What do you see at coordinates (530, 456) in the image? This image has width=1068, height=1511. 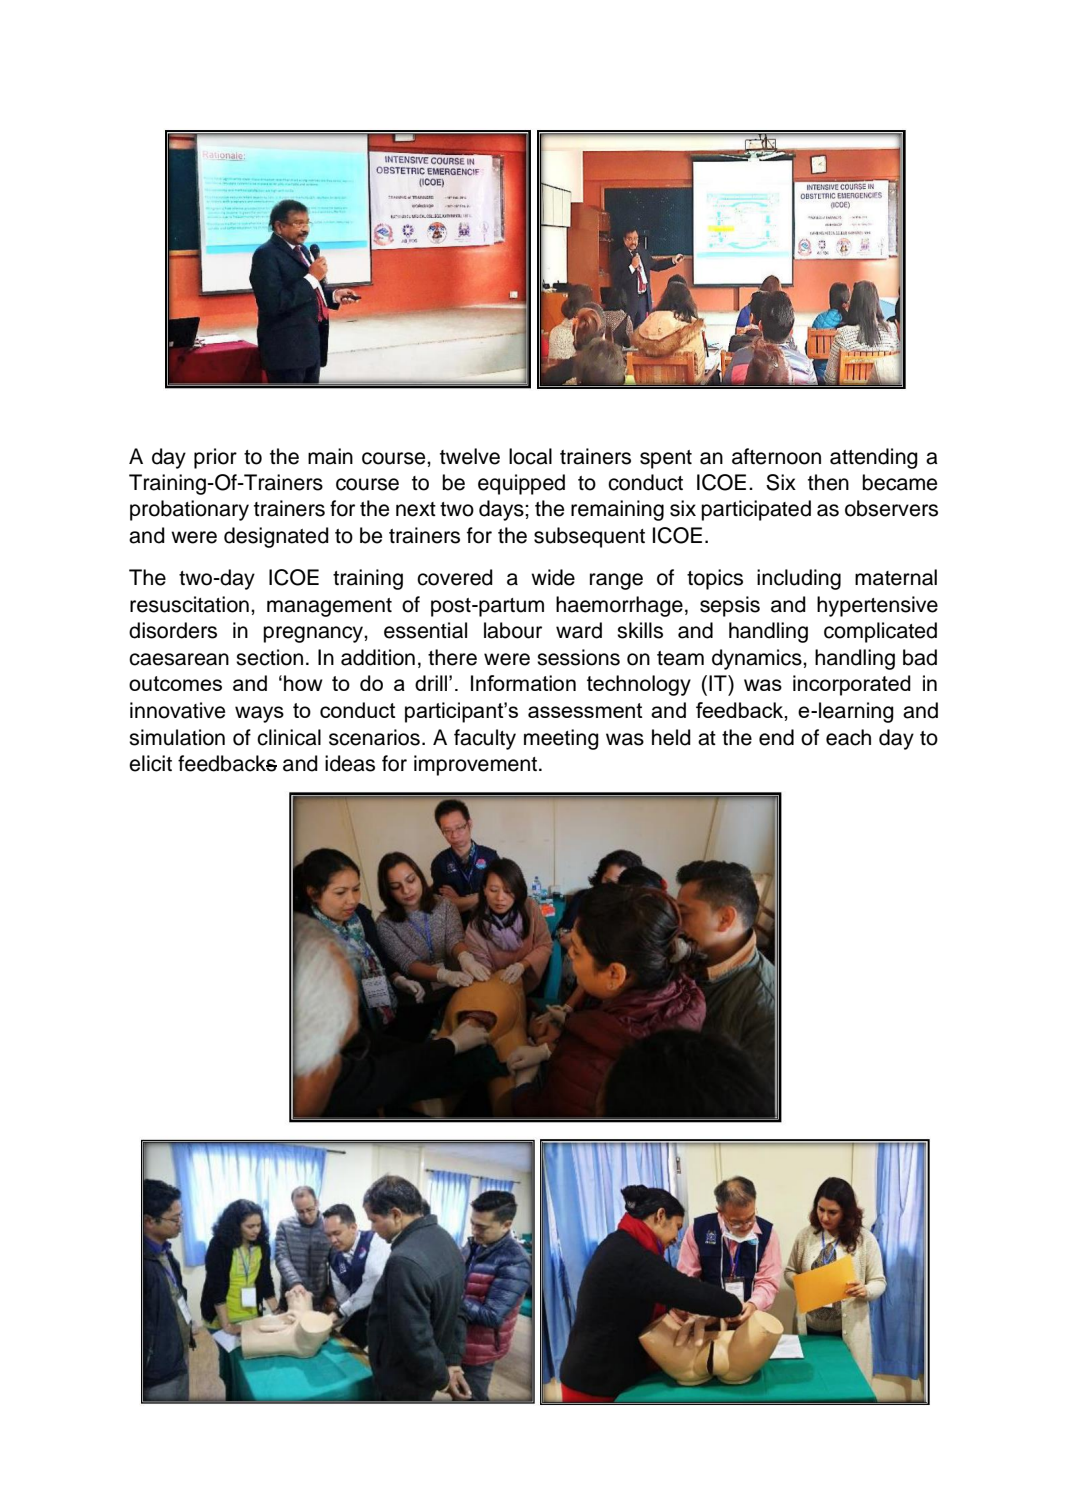 I see `local` at bounding box center [530, 456].
